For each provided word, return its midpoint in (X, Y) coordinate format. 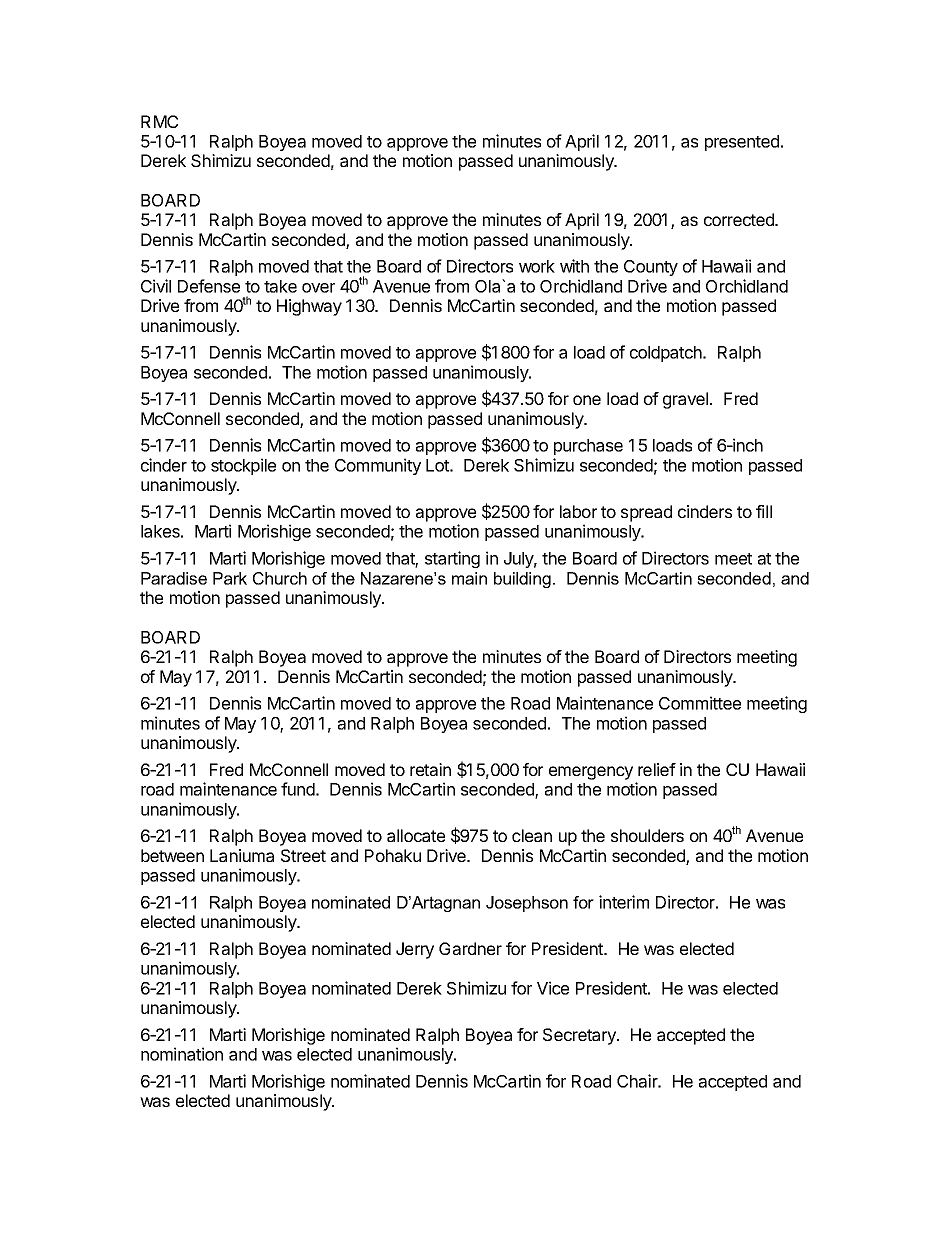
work (537, 266)
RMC (159, 121)
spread (646, 513)
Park (230, 578)
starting (452, 559)
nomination (182, 1054)
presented (742, 143)
